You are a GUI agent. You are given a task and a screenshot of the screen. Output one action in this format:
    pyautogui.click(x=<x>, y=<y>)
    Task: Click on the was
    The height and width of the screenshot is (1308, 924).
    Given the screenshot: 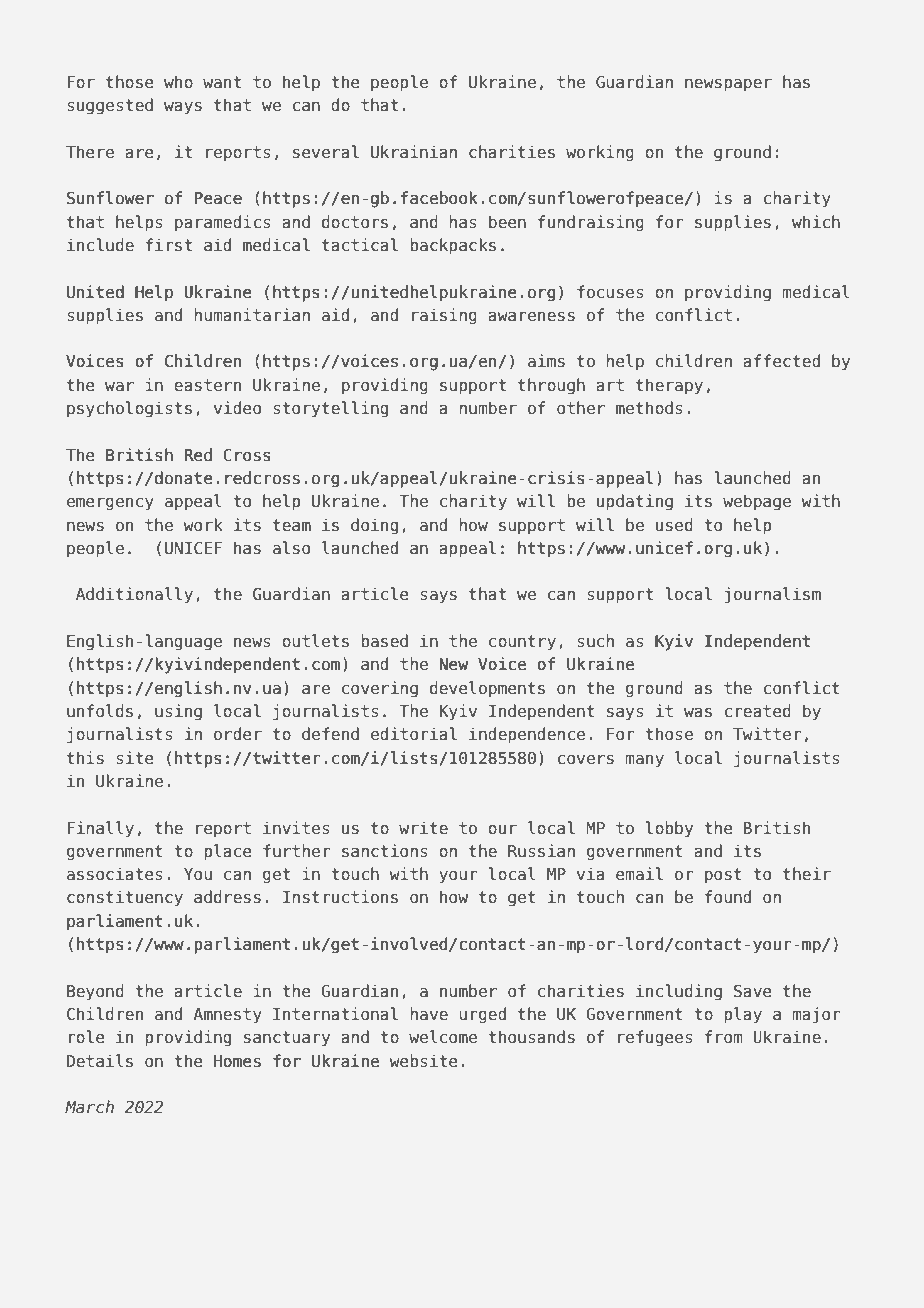 What is the action you would take?
    pyautogui.click(x=698, y=713)
